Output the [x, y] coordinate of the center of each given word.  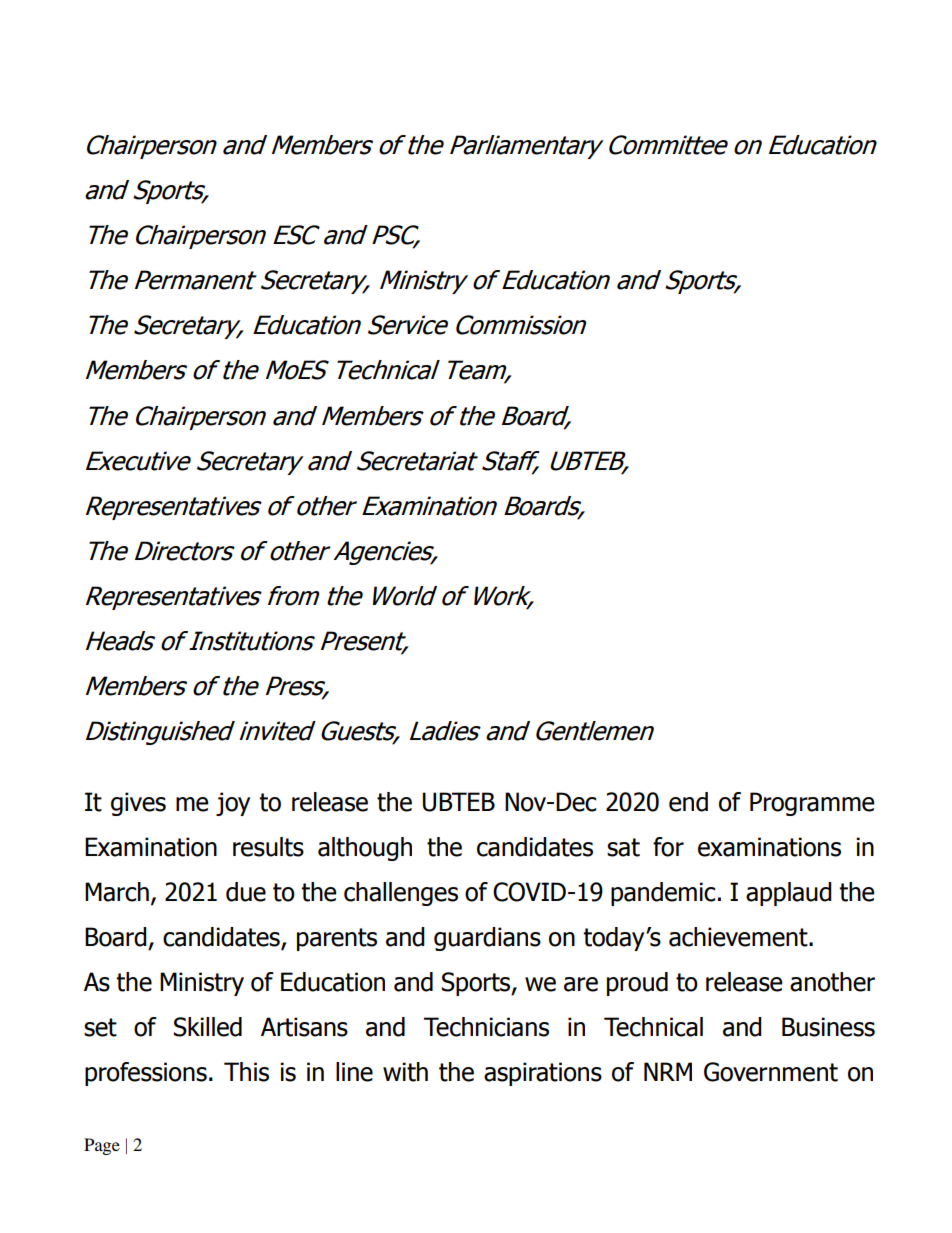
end [688, 802]
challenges [401, 894]
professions [146, 1074]
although [365, 849]
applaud [789, 894]
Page [102, 1146]
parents [337, 939]
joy [233, 804]
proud [637, 984]
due [246, 892]
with [405, 1072]
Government [771, 1072]
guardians [487, 939]
